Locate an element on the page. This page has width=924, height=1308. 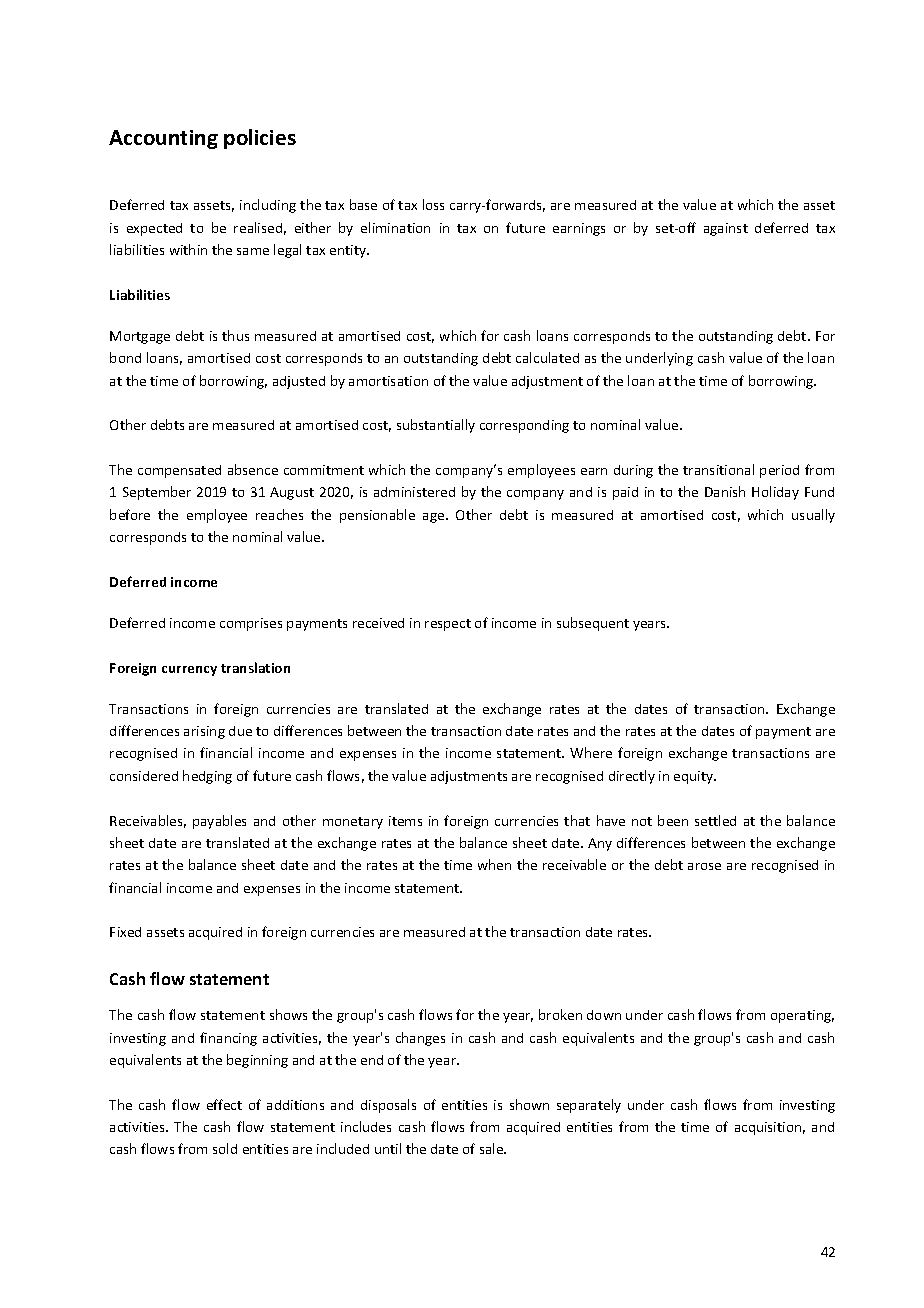
loss is located at coordinates (433, 204).
